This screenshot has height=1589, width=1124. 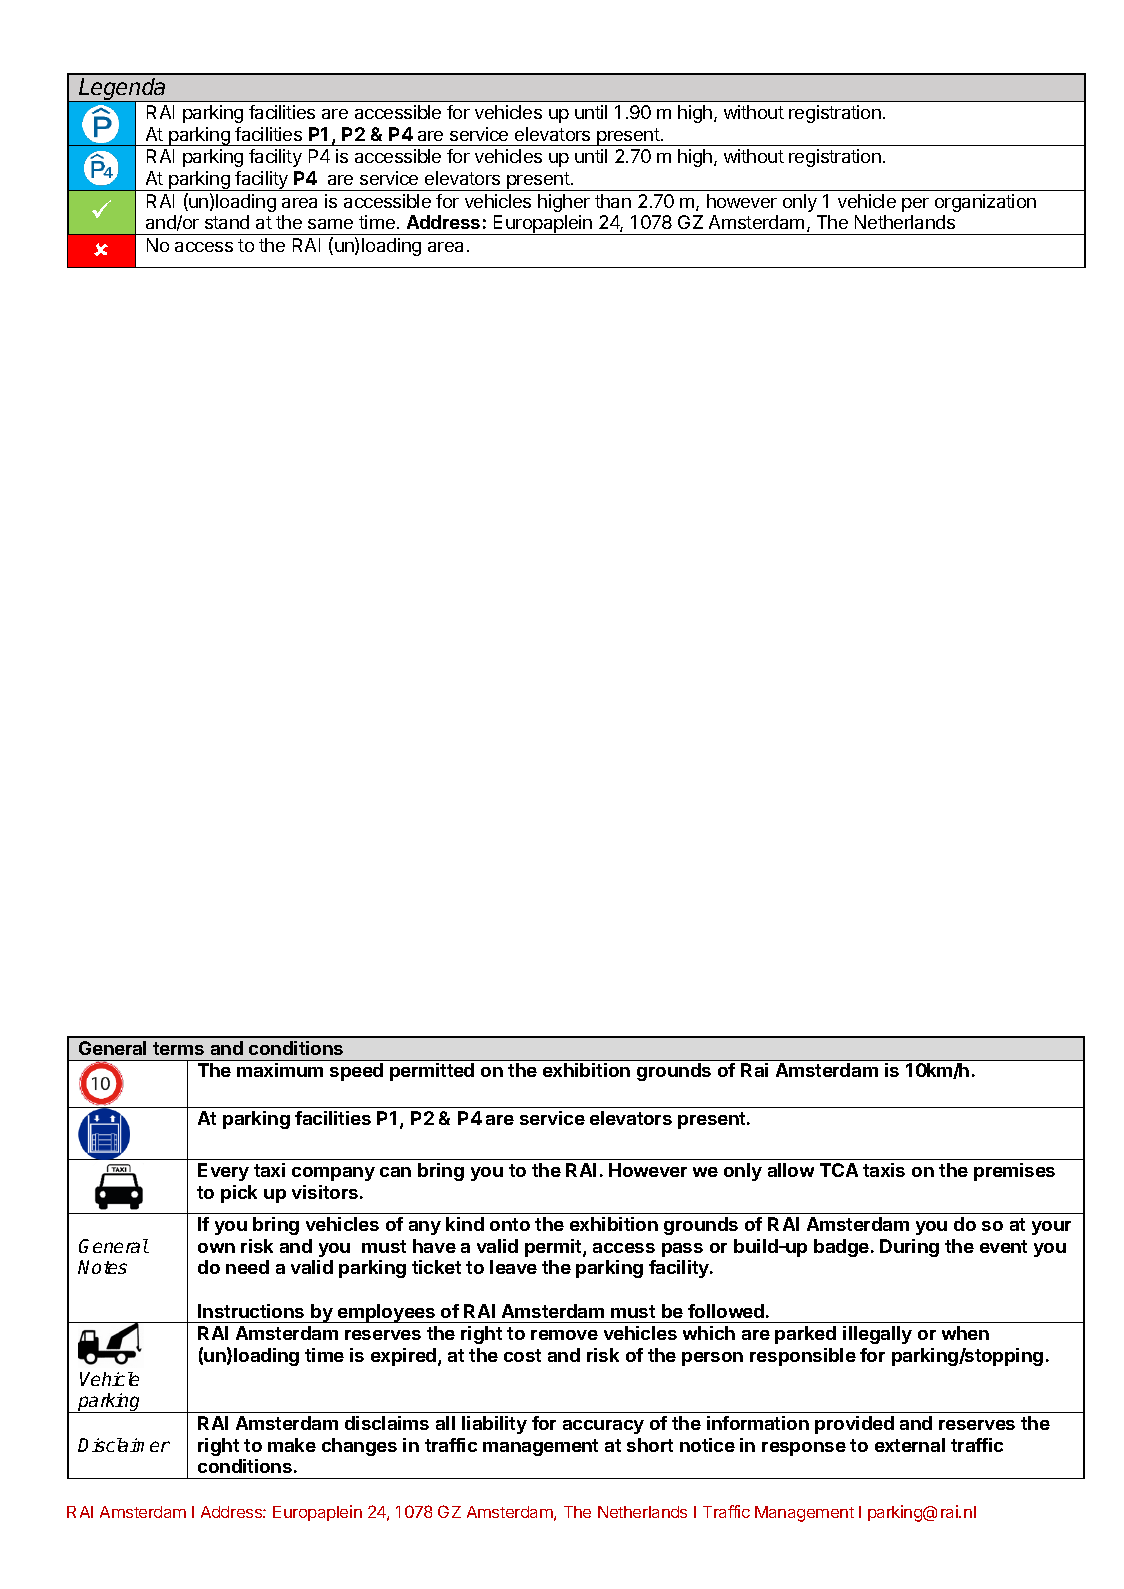 What do you see at coordinates (613, 201) in the screenshot?
I see `than` at bounding box center [613, 201].
